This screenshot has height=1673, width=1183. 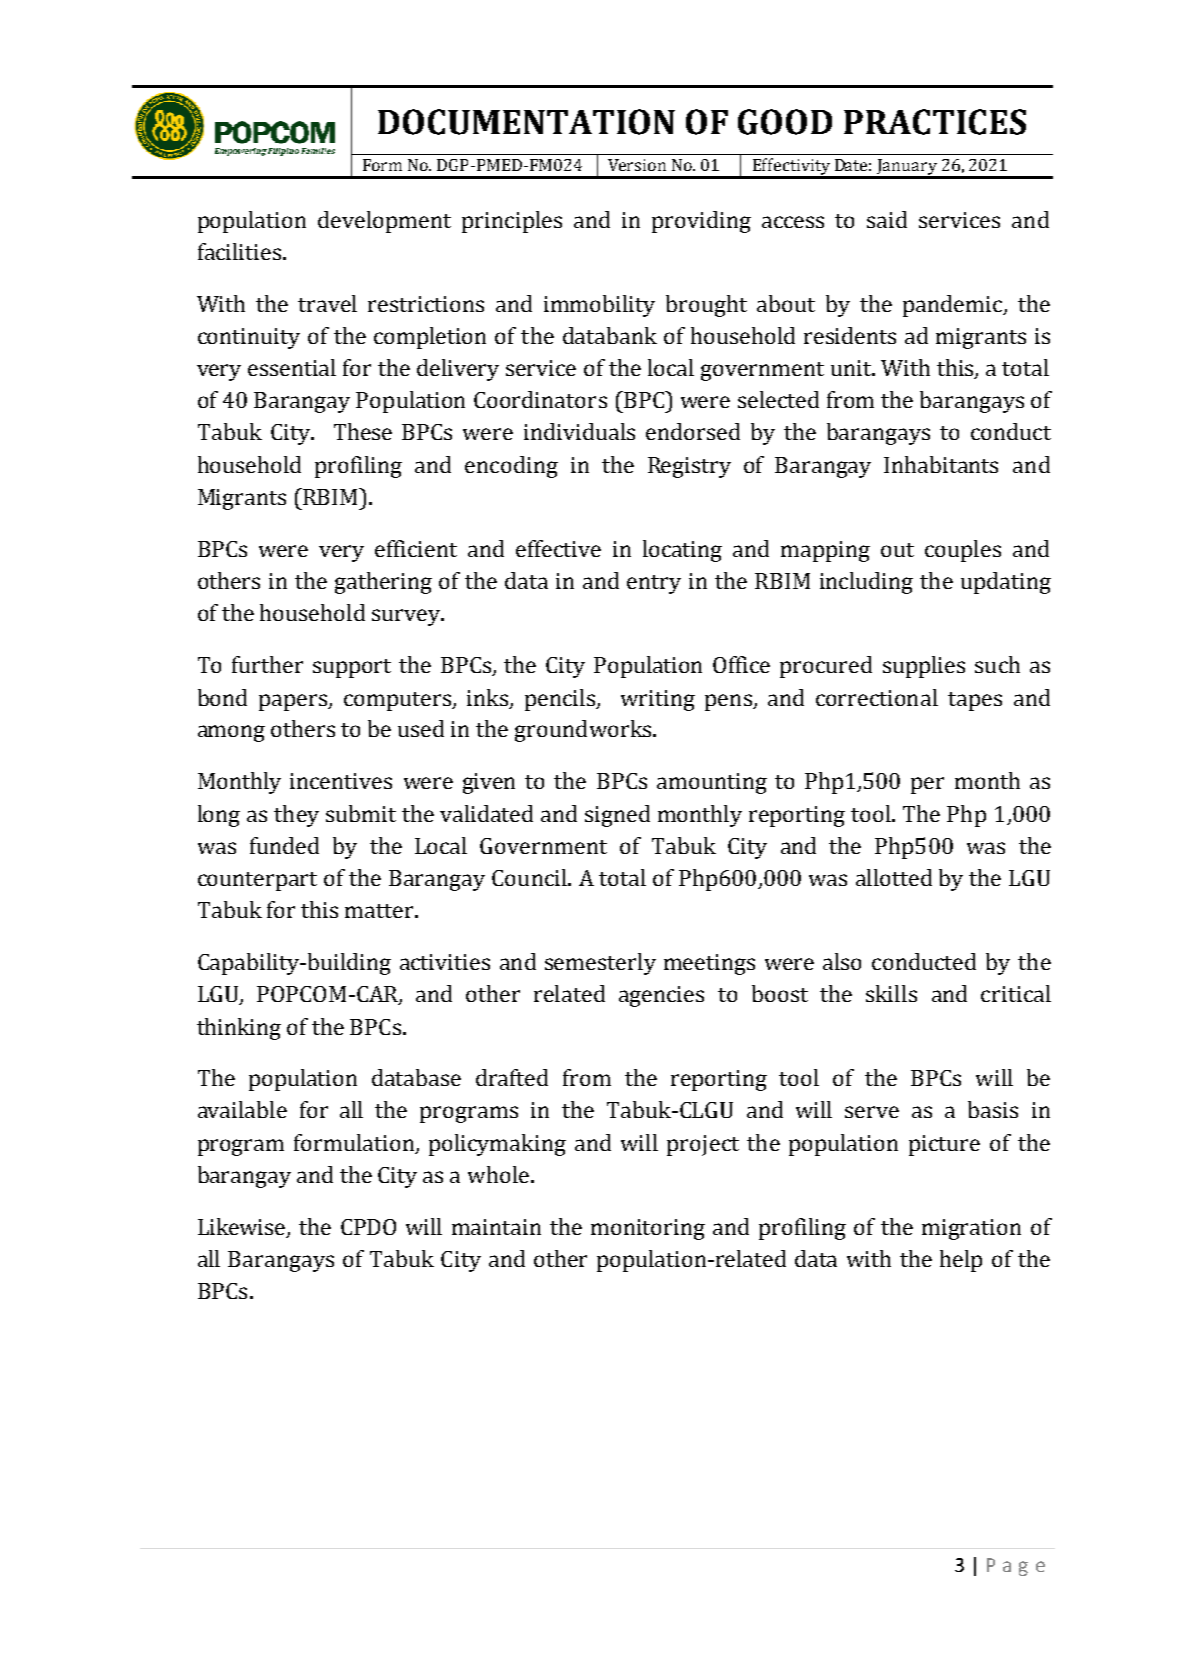 I want to click on supplies, so click(x=924, y=667).
